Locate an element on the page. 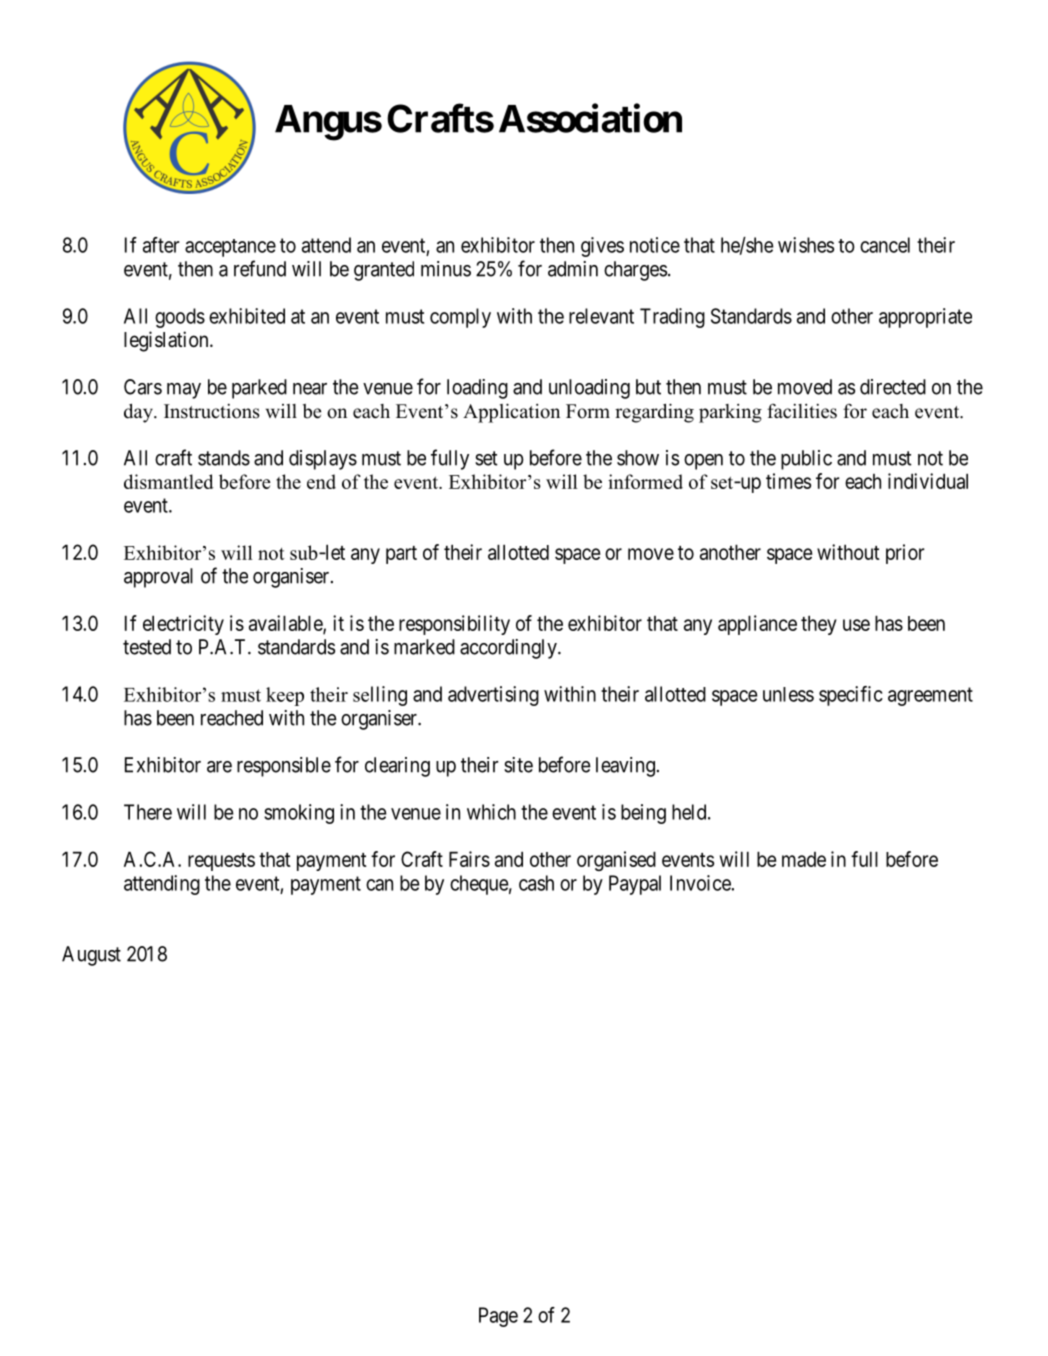 The height and width of the page is (1356, 1048). wishes is located at coordinates (806, 245).
